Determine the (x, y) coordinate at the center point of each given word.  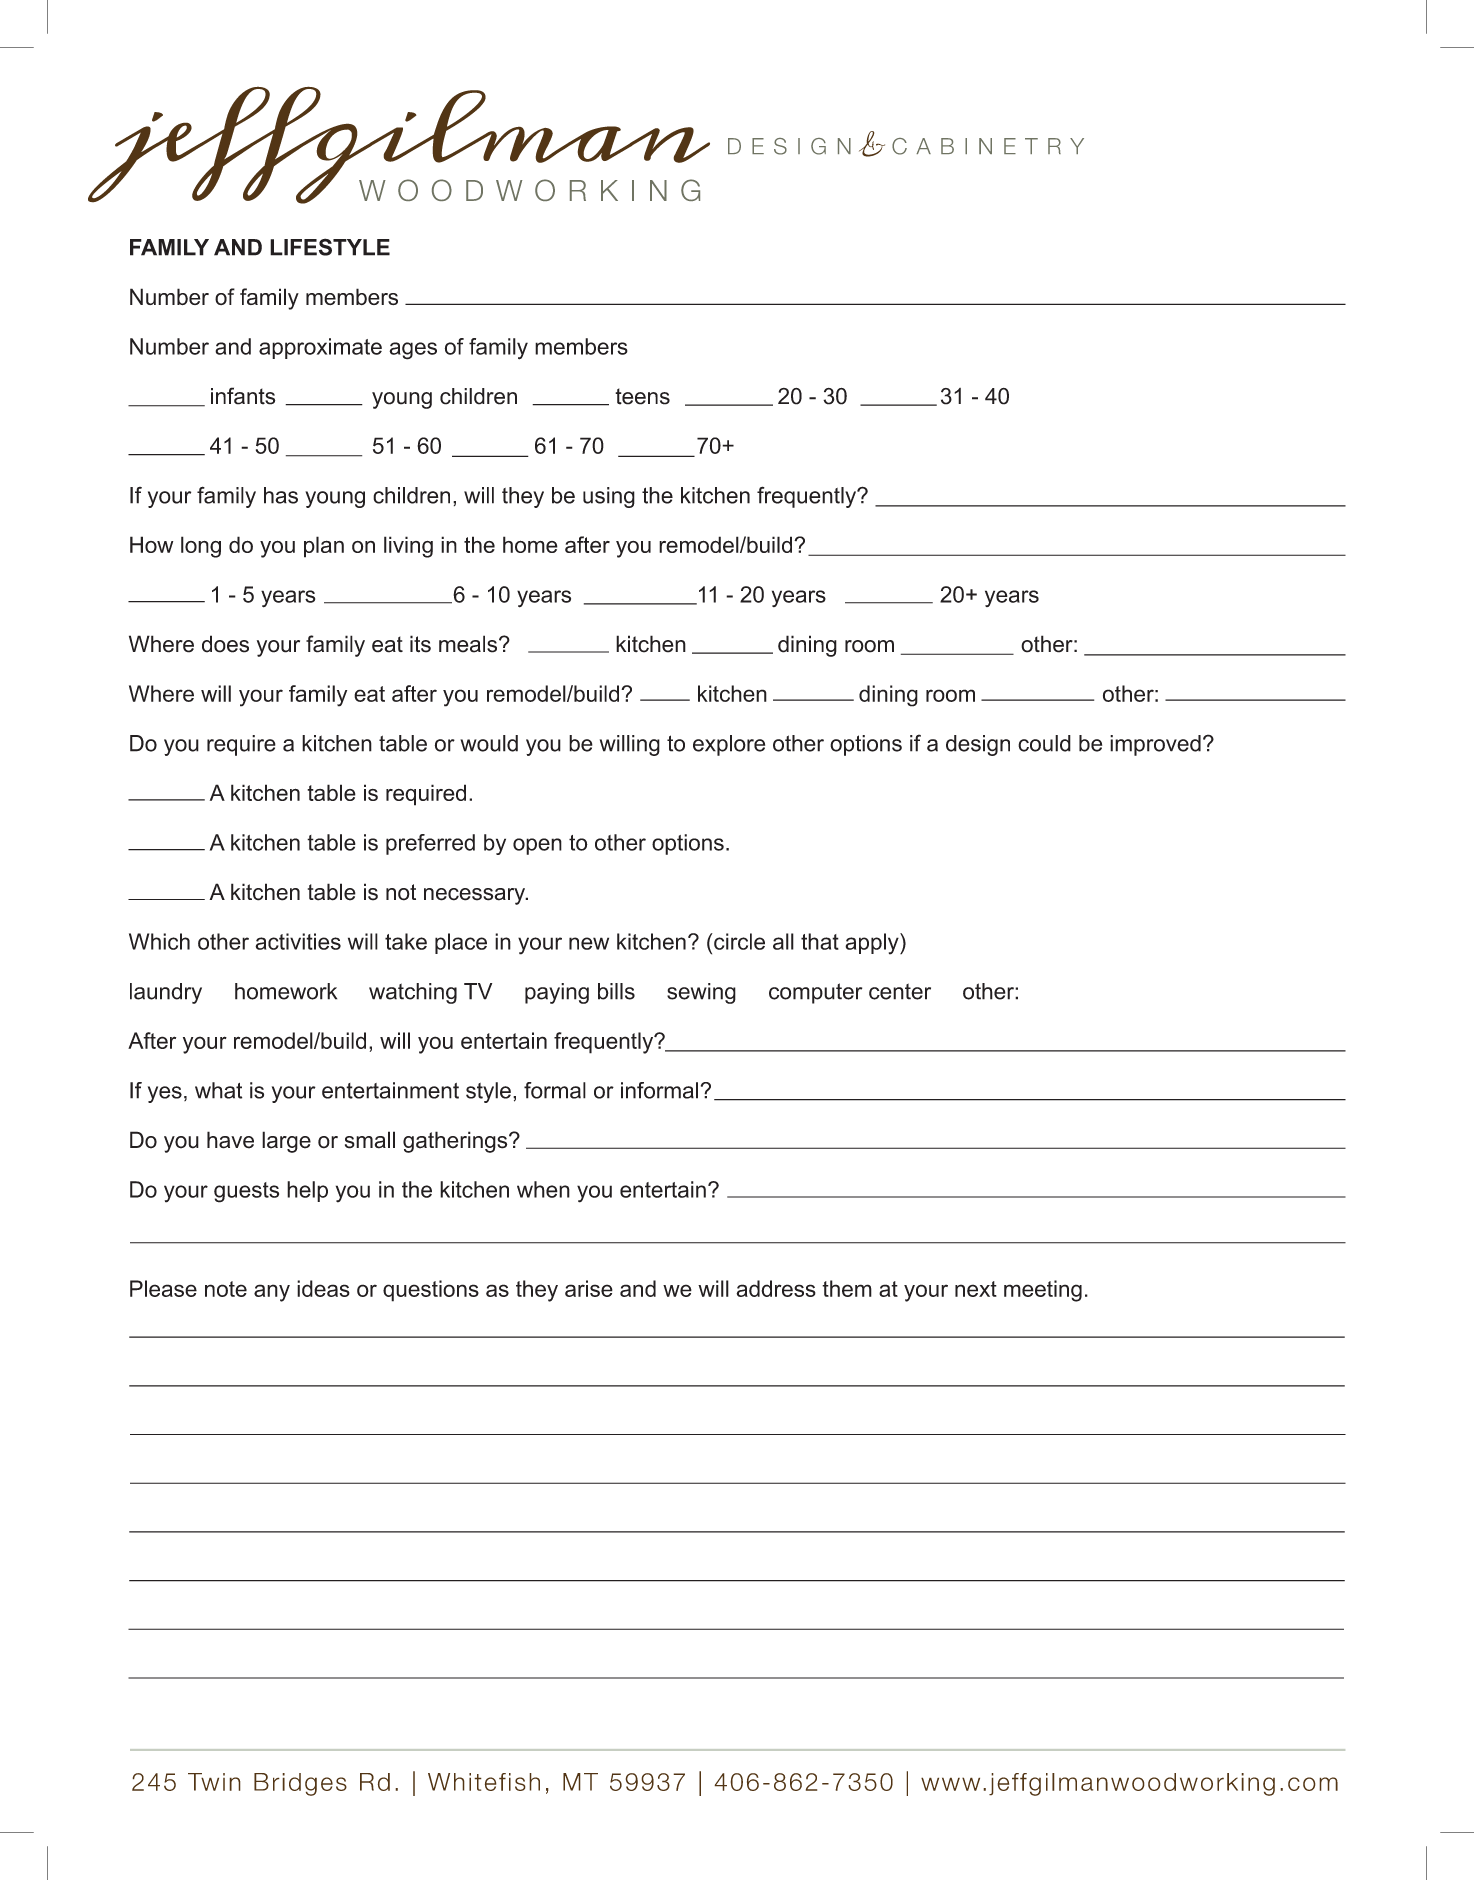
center (900, 991)
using (609, 497)
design (978, 745)
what (218, 1090)
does (225, 644)
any (272, 1293)
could (1044, 743)
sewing (701, 993)
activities (298, 941)
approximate (320, 348)
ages (413, 351)
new (589, 943)
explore (729, 745)
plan (324, 547)
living (408, 547)
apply (873, 944)
